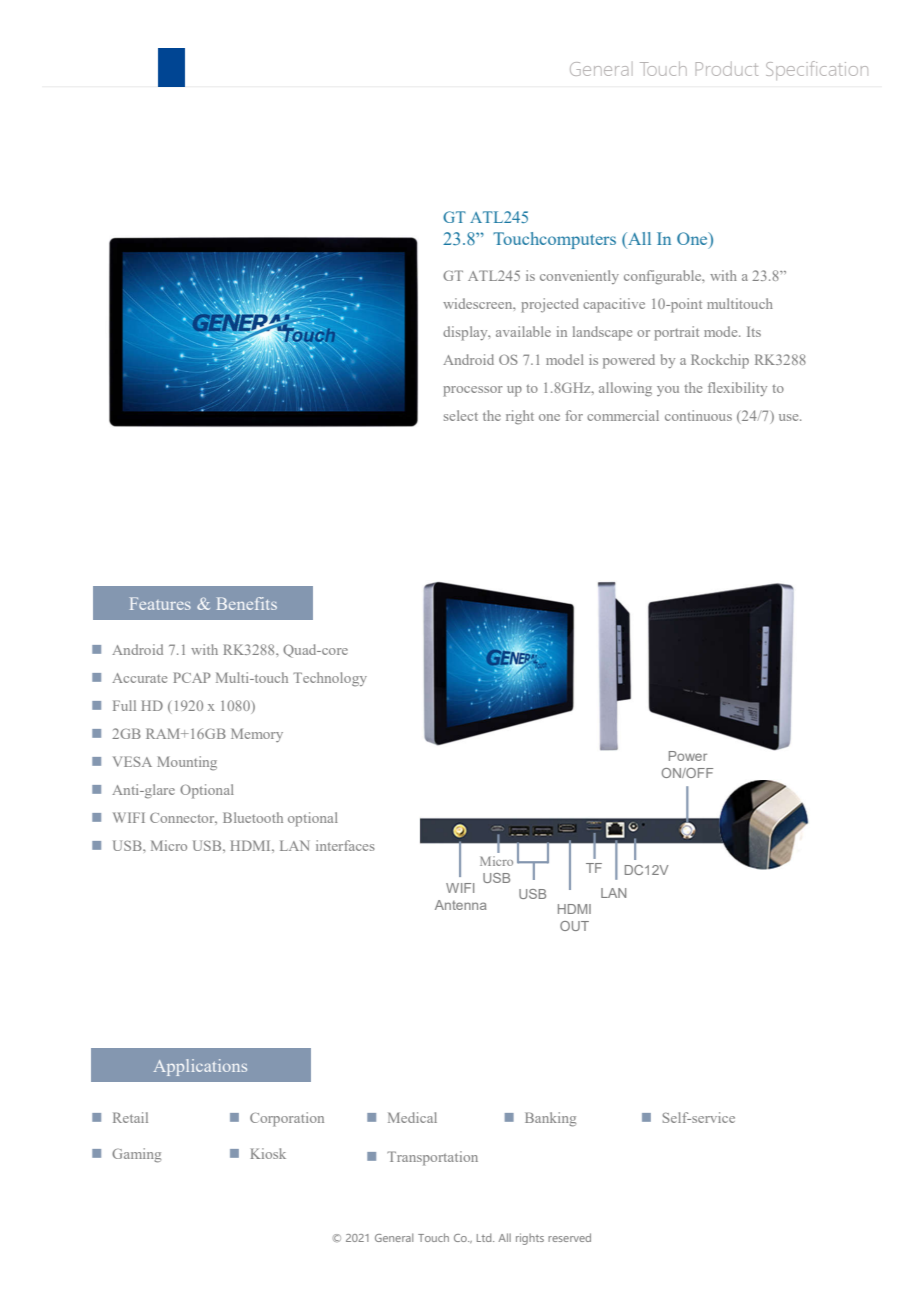 This screenshot has width=924, height=1308. What do you see at coordinates (136, 1155) in the screenshot?
I see `Gaming` at bounding box center [136, 1155].
